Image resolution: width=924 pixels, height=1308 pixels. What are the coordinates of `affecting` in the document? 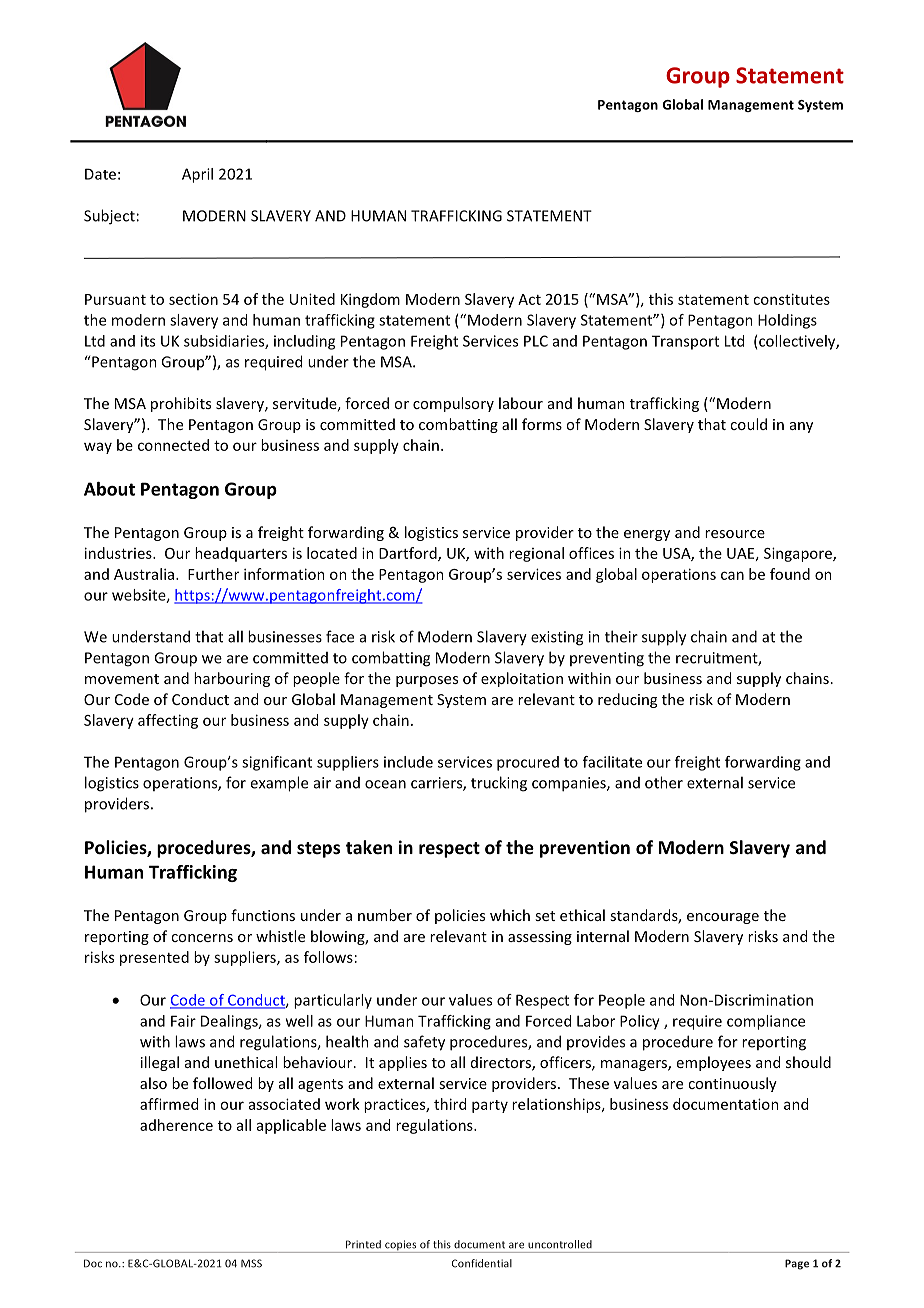 It's located at (168, 721).
